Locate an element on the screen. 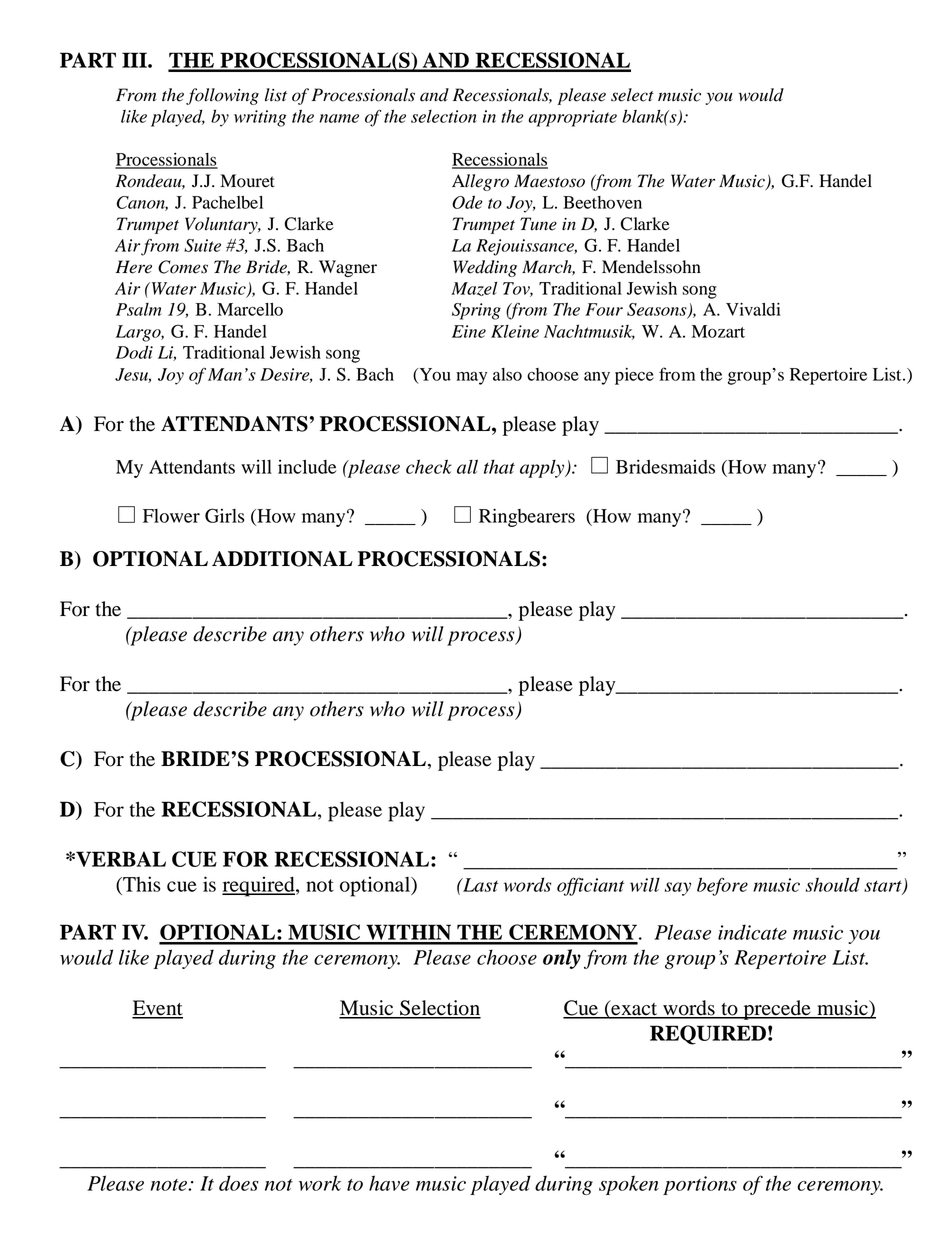 Image resolution: width=952 pixels, height=1233 pixels. should is located at coordinates (833, 884).
